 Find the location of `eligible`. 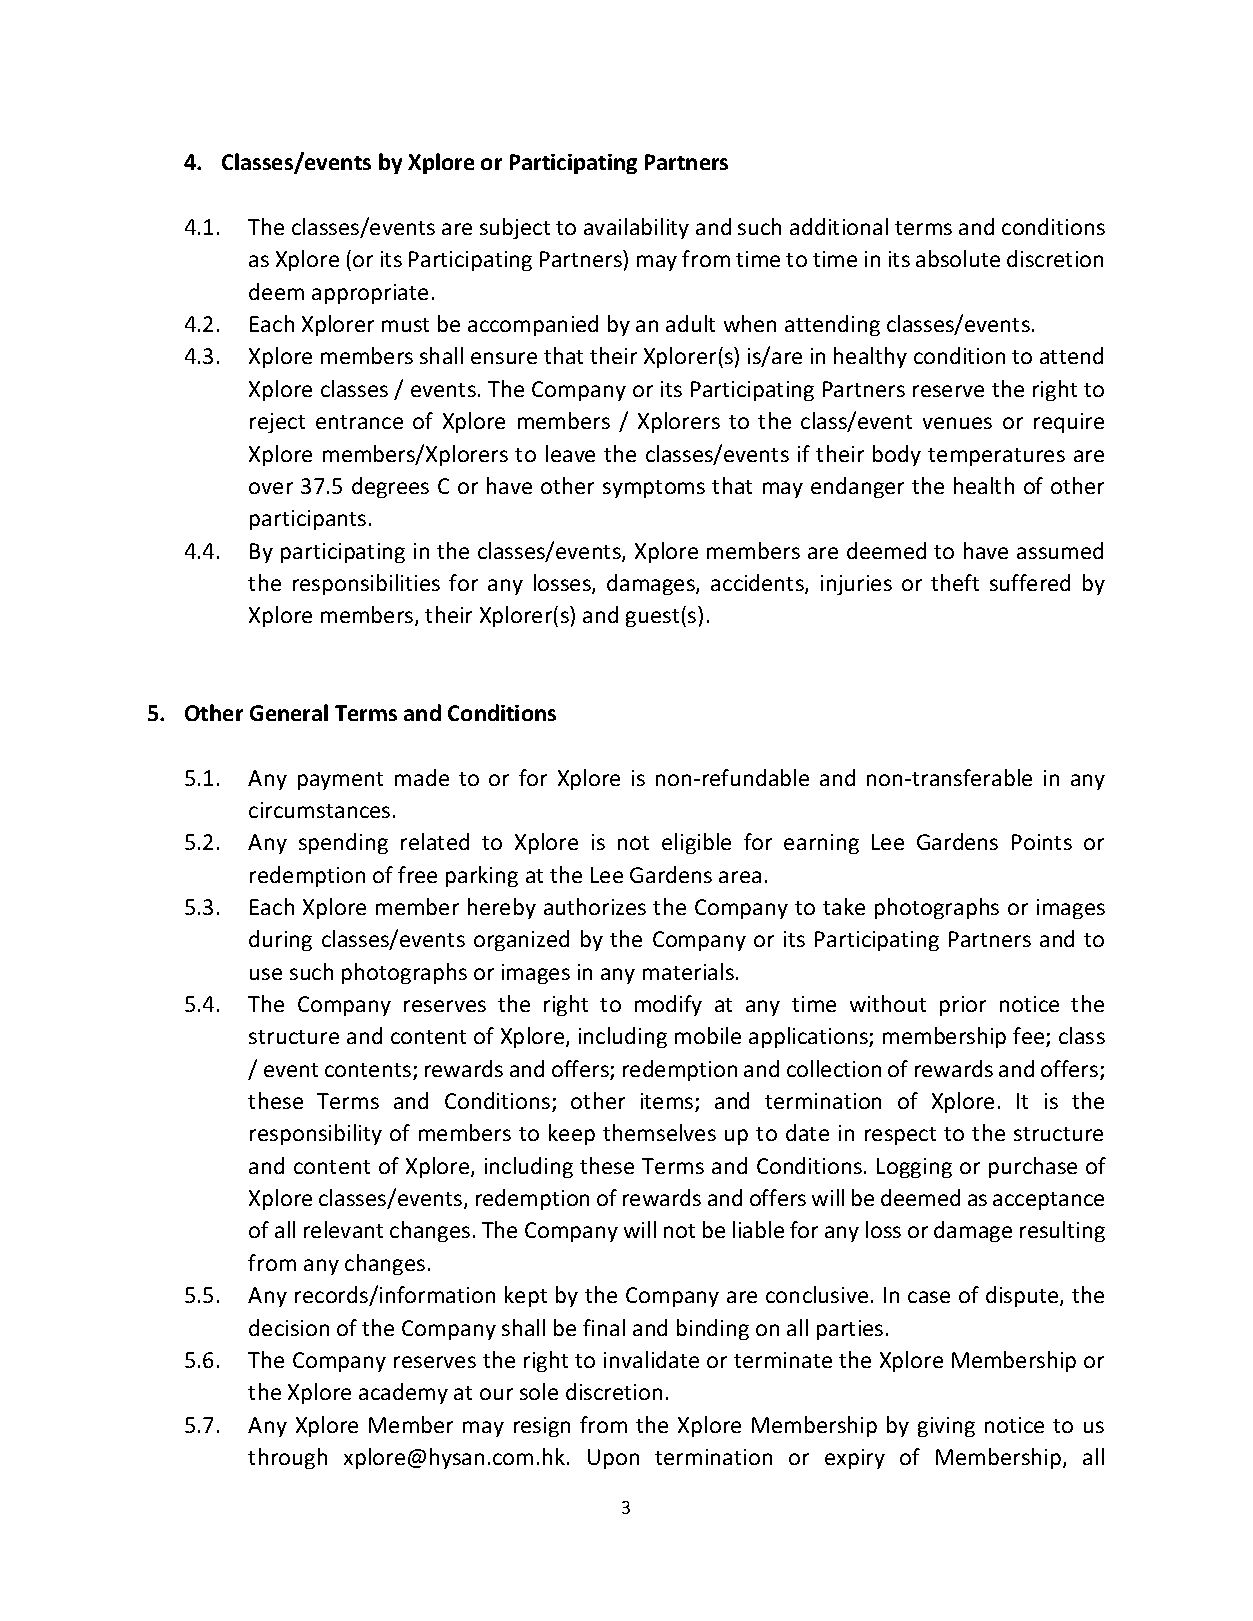

eligible is located at coordinates (696, 843).
